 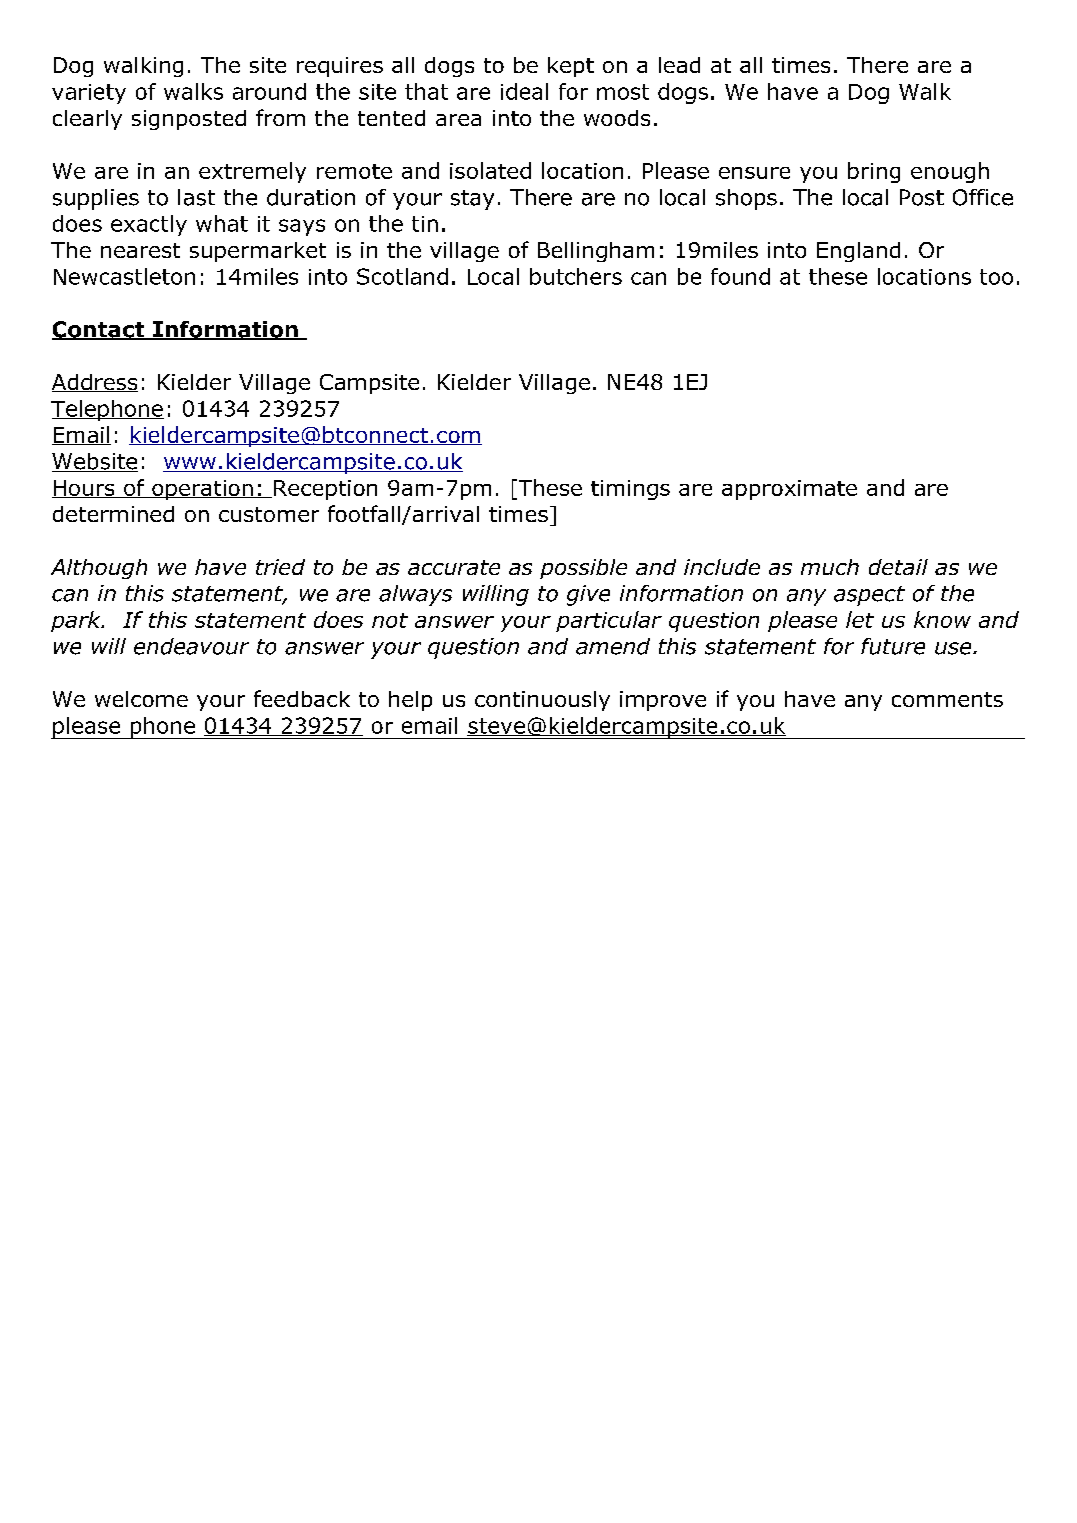 What do you see at coordinates (576, 276) in the page?
I see `butchers` at bounding box center [576, 276].
